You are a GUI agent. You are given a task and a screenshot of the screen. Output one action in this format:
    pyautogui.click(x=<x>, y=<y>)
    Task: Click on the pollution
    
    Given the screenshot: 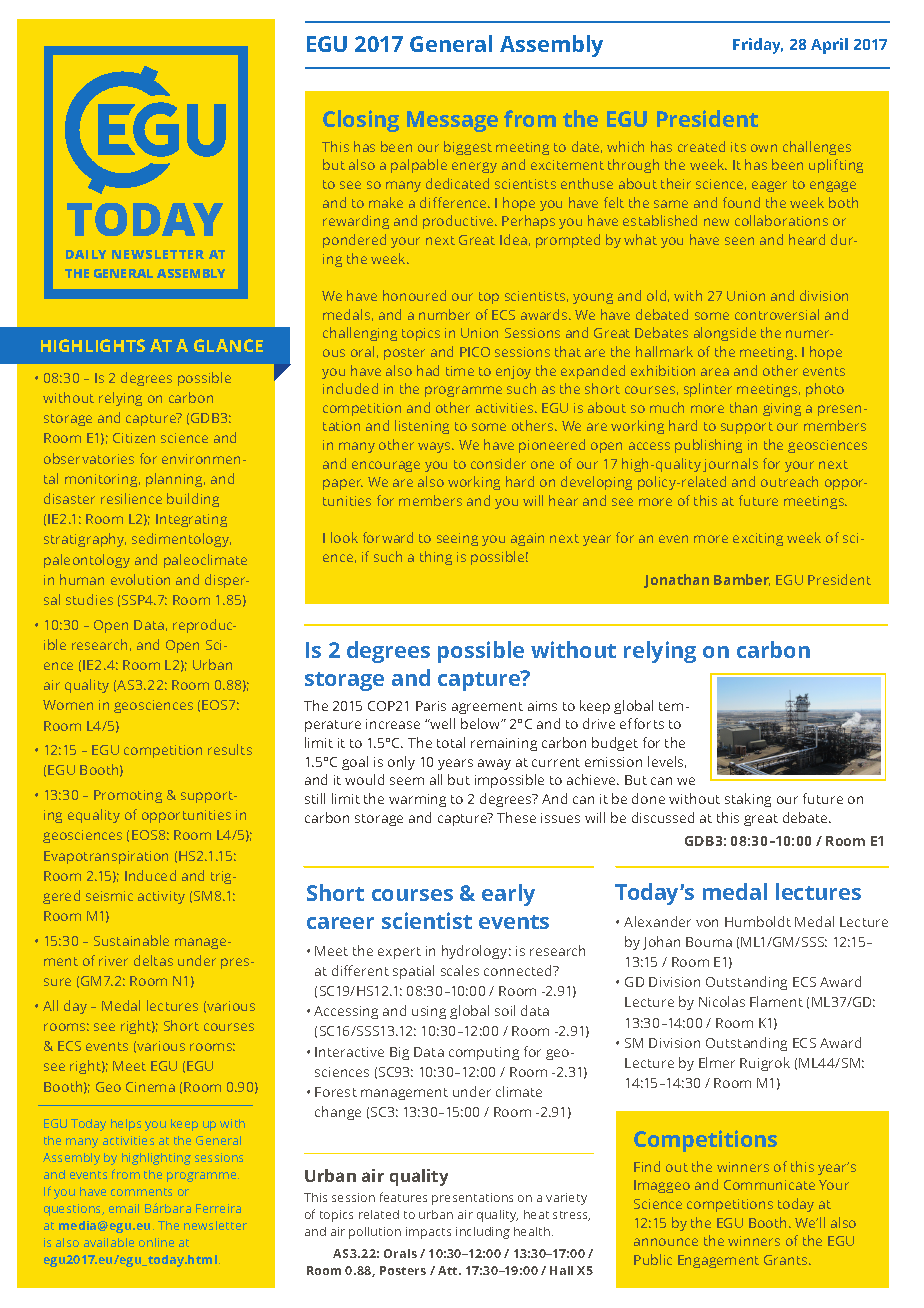 What is the action you would take?
    pyautogui.click(x=375, y=1233)
